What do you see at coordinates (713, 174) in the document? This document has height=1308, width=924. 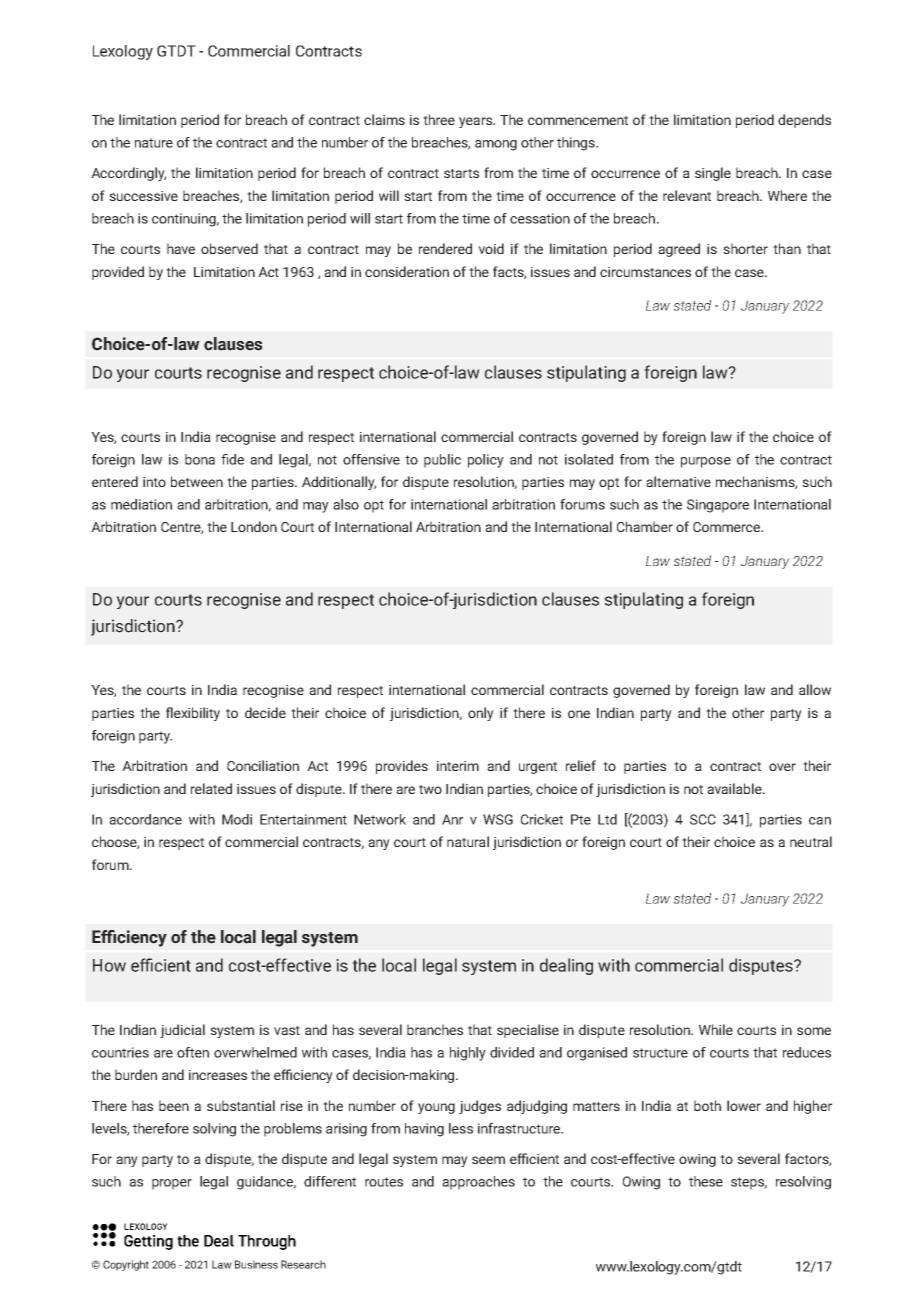 I see `single` at bounding box center [713, 174].
